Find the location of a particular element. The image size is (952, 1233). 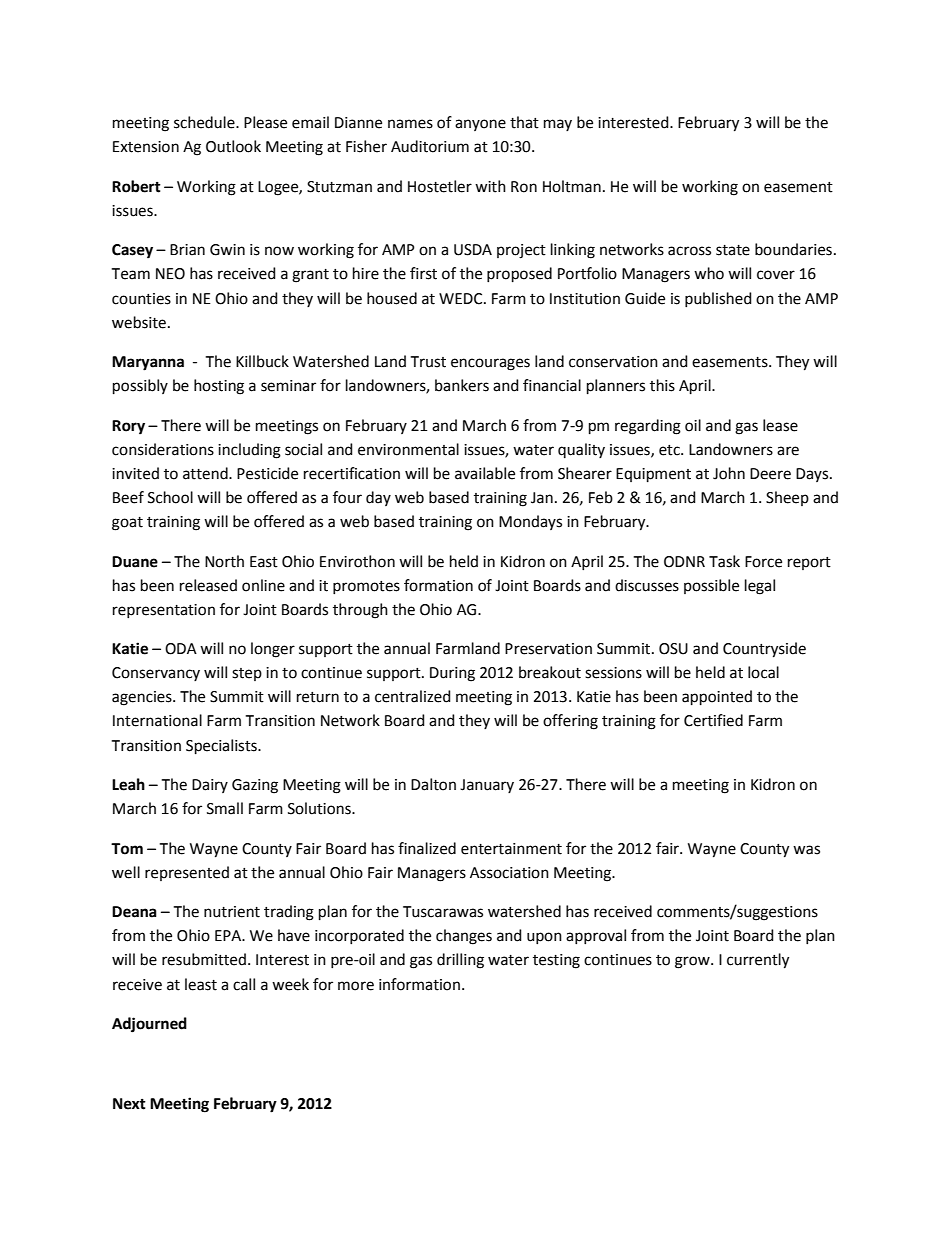

drilling is located at coordinates (460, 961).
